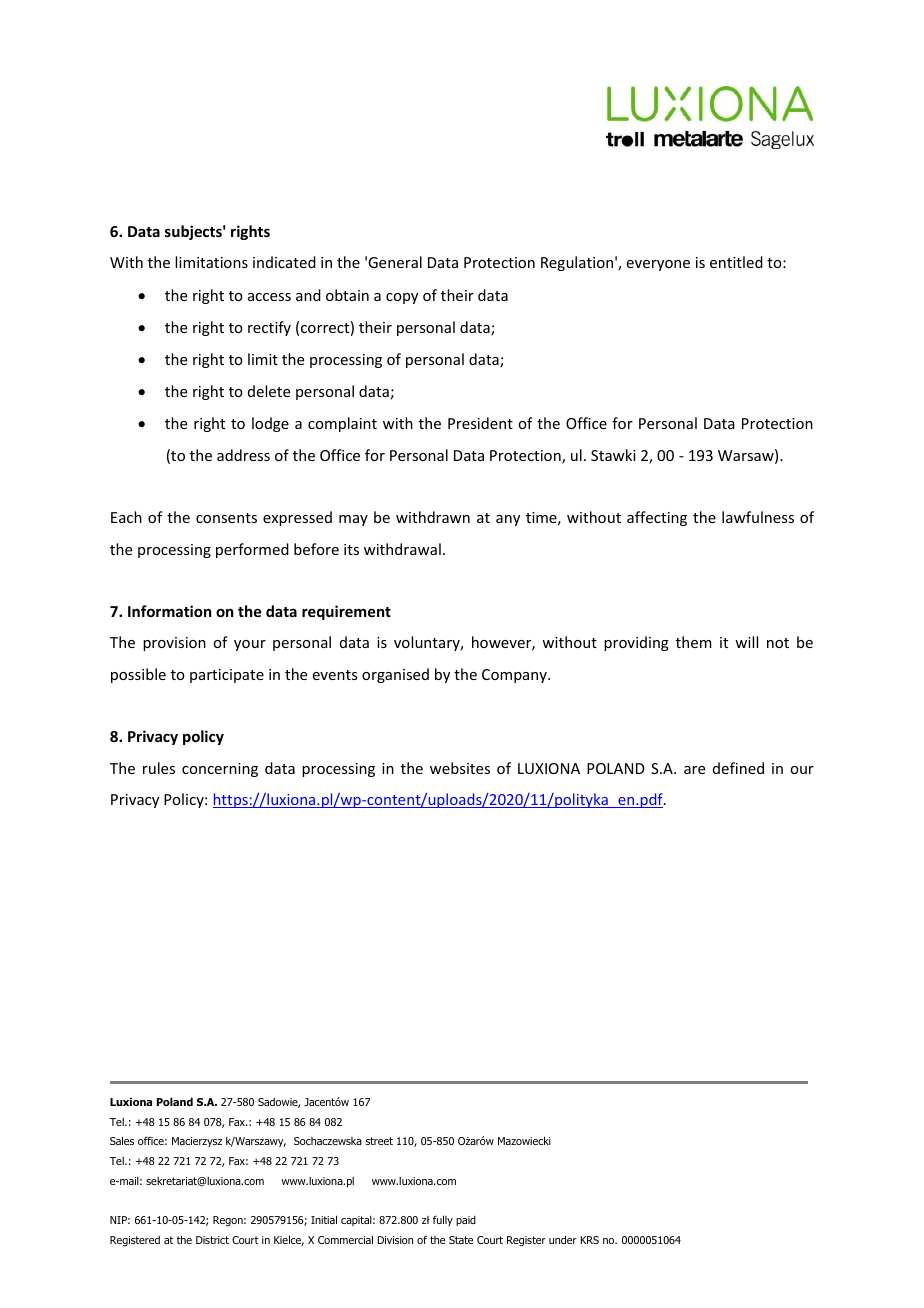 Image resolution: width=924 pixels, height=1308 pixels. Describe the element at coordinates (658, 265) in the document. I see `everyone` at that location.
